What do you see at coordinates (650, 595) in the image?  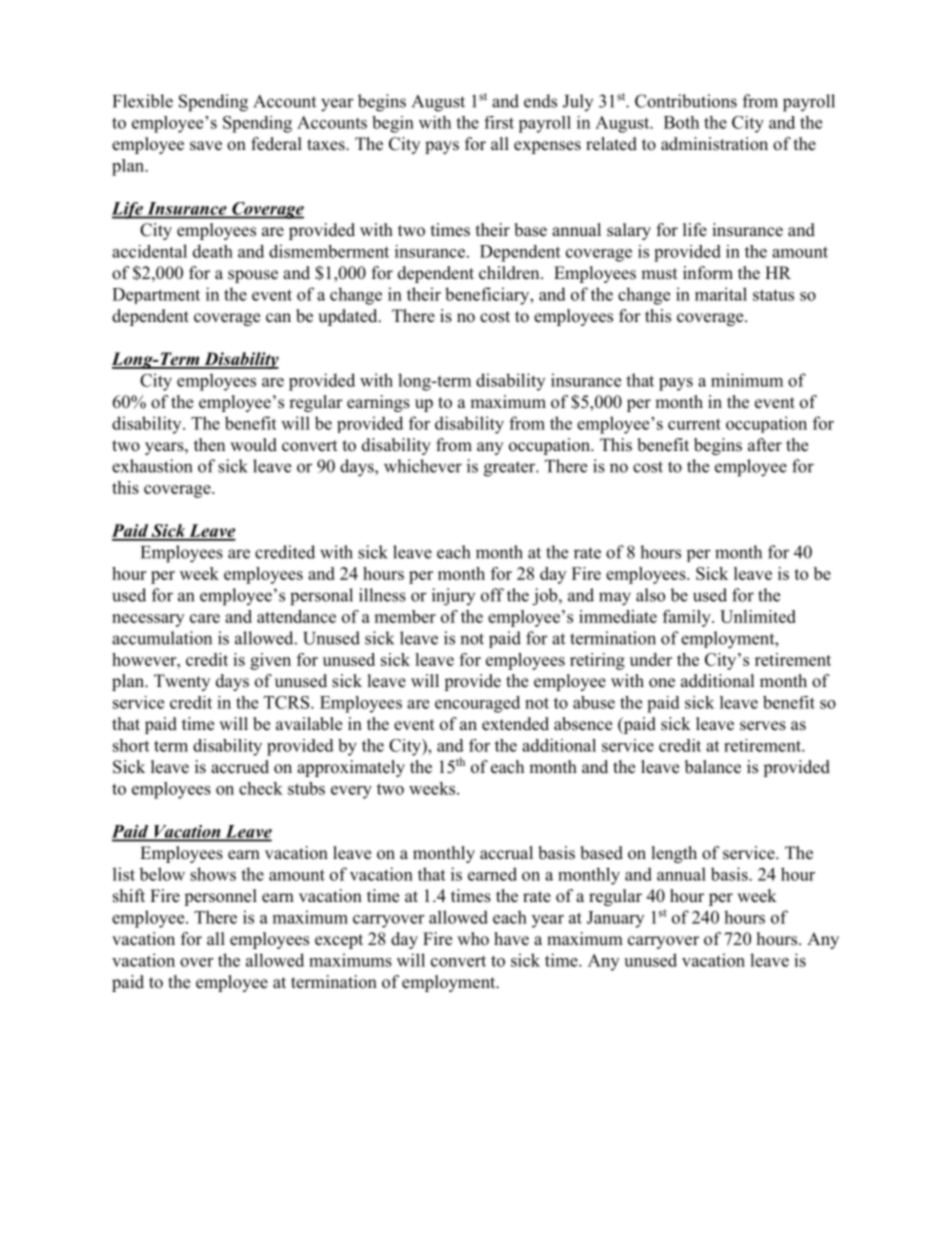 I see `also` at bounding box center [650, 595].
